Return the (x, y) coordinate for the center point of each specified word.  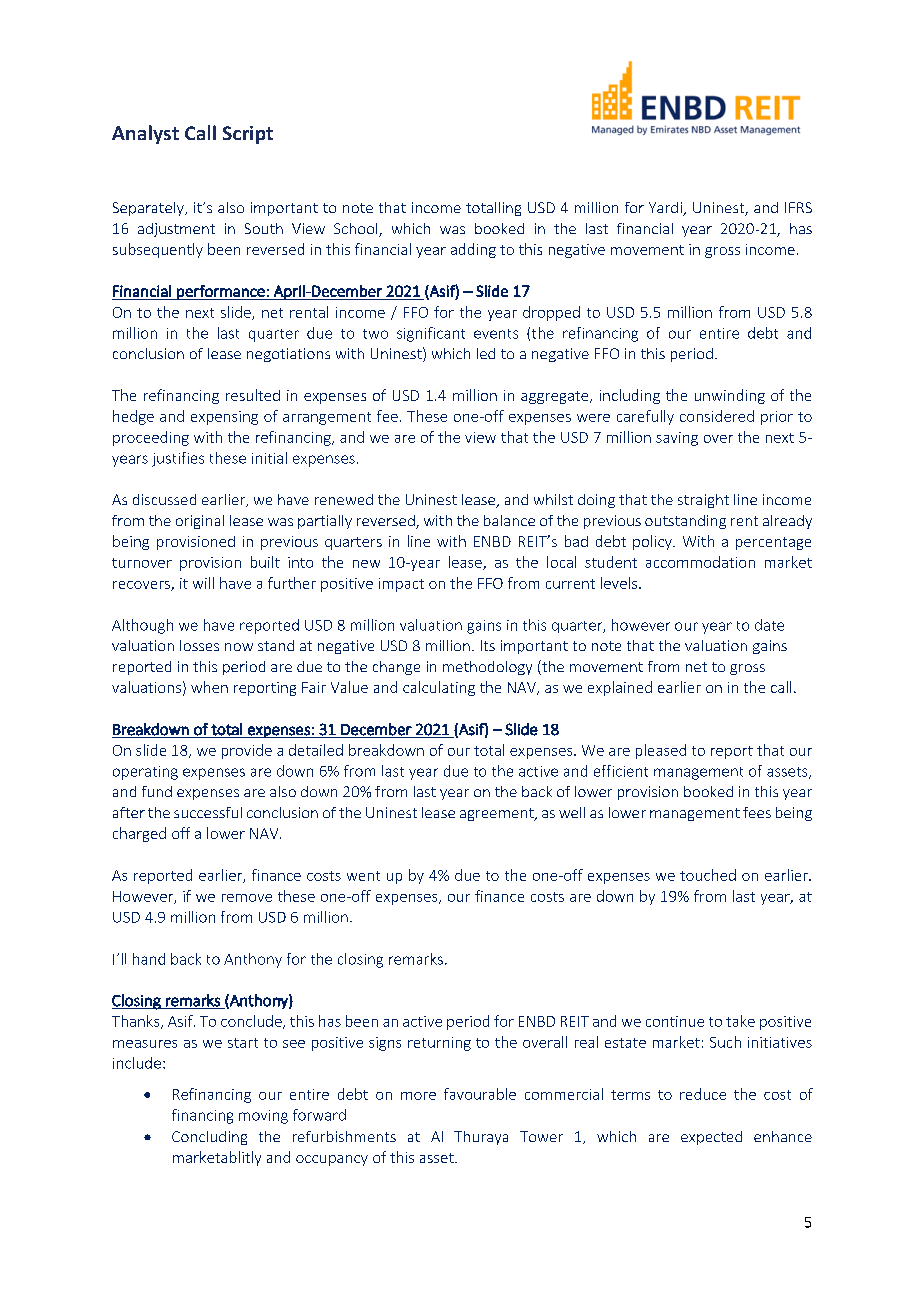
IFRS (798, 207)
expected (711, 1138)
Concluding (209, 1138)
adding (473, 250)
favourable (480, 1094)
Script (248, 135)
